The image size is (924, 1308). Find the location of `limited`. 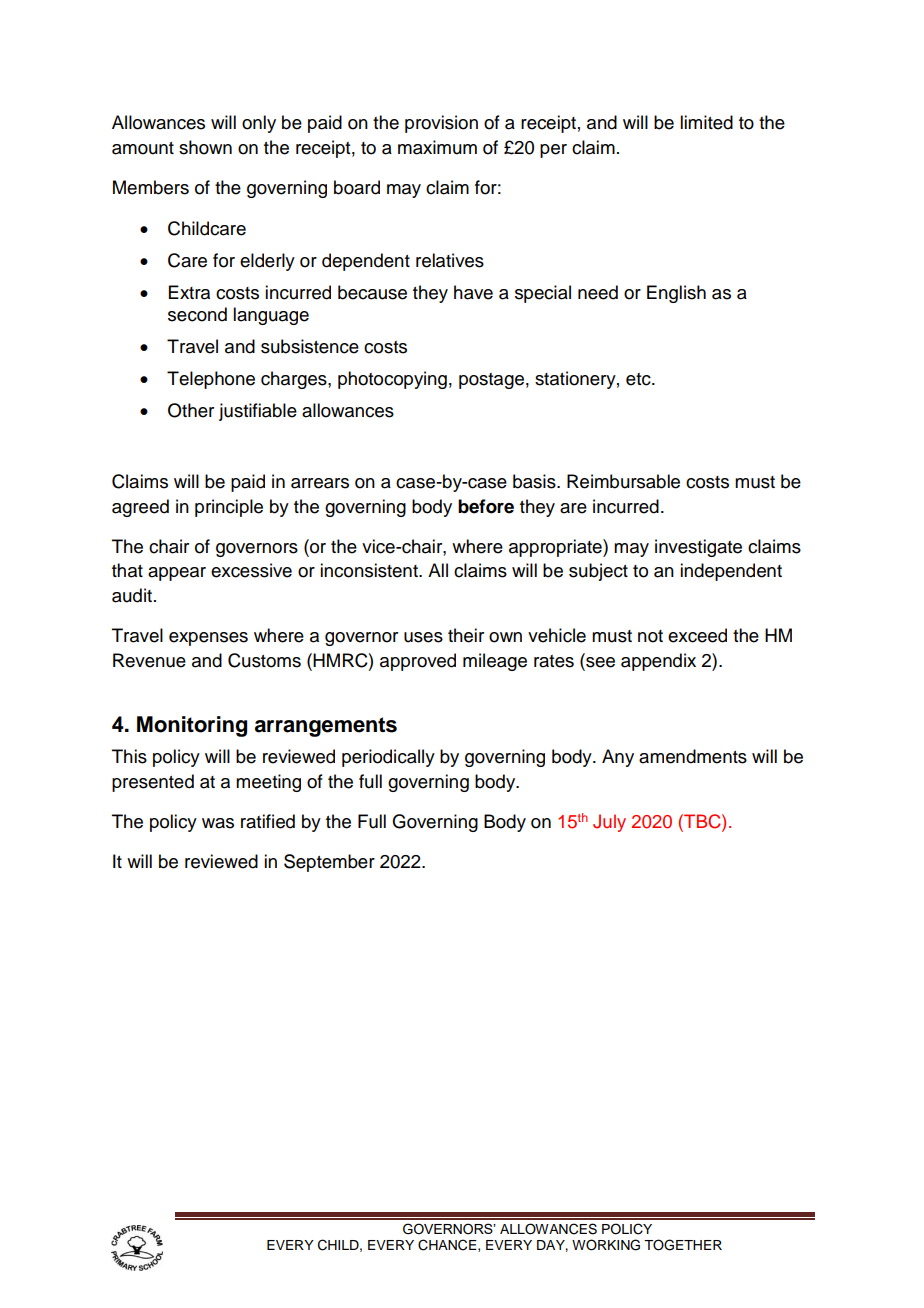

limited is located at coordinates (706, 122).
